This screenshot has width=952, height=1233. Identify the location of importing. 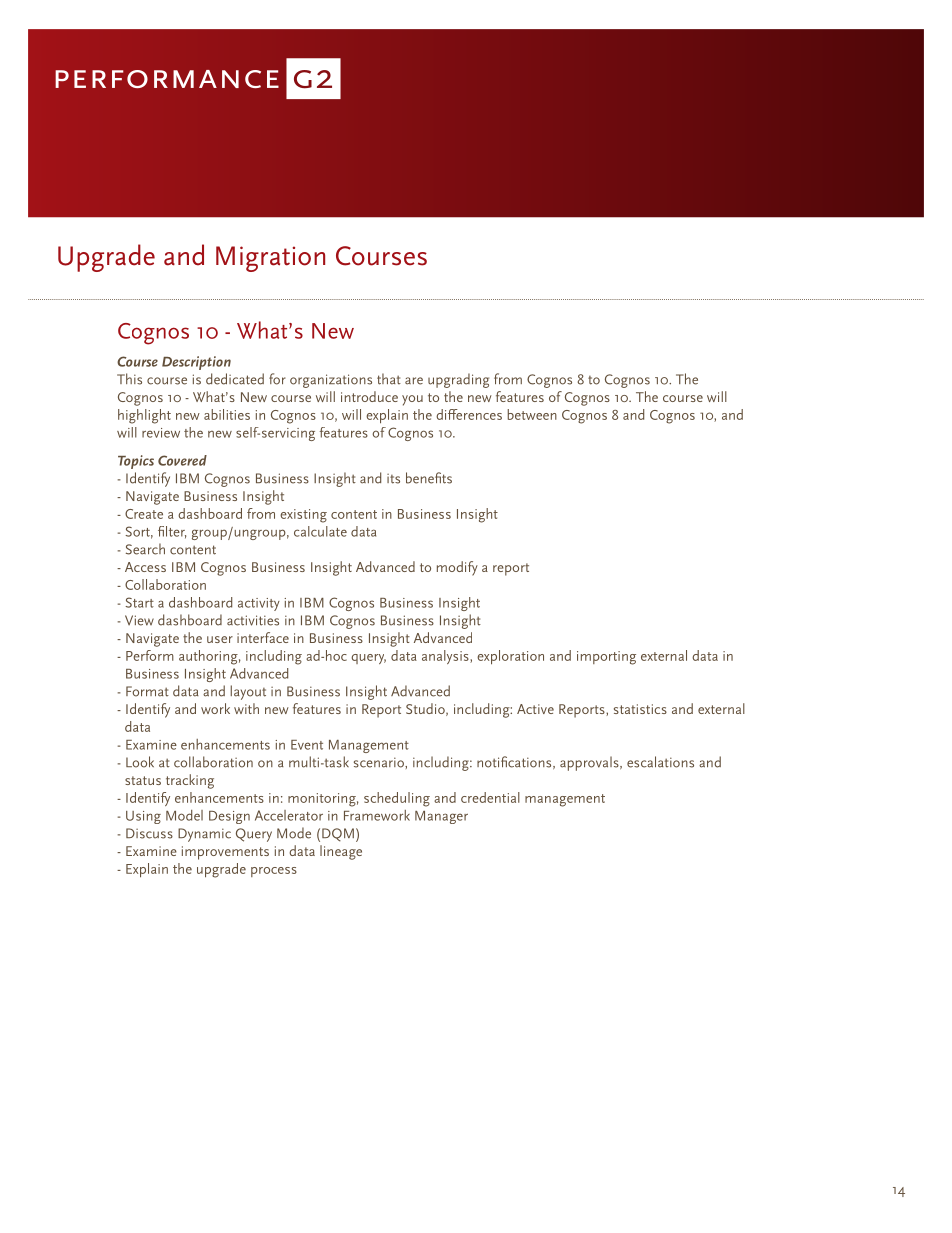
(606, 658).
